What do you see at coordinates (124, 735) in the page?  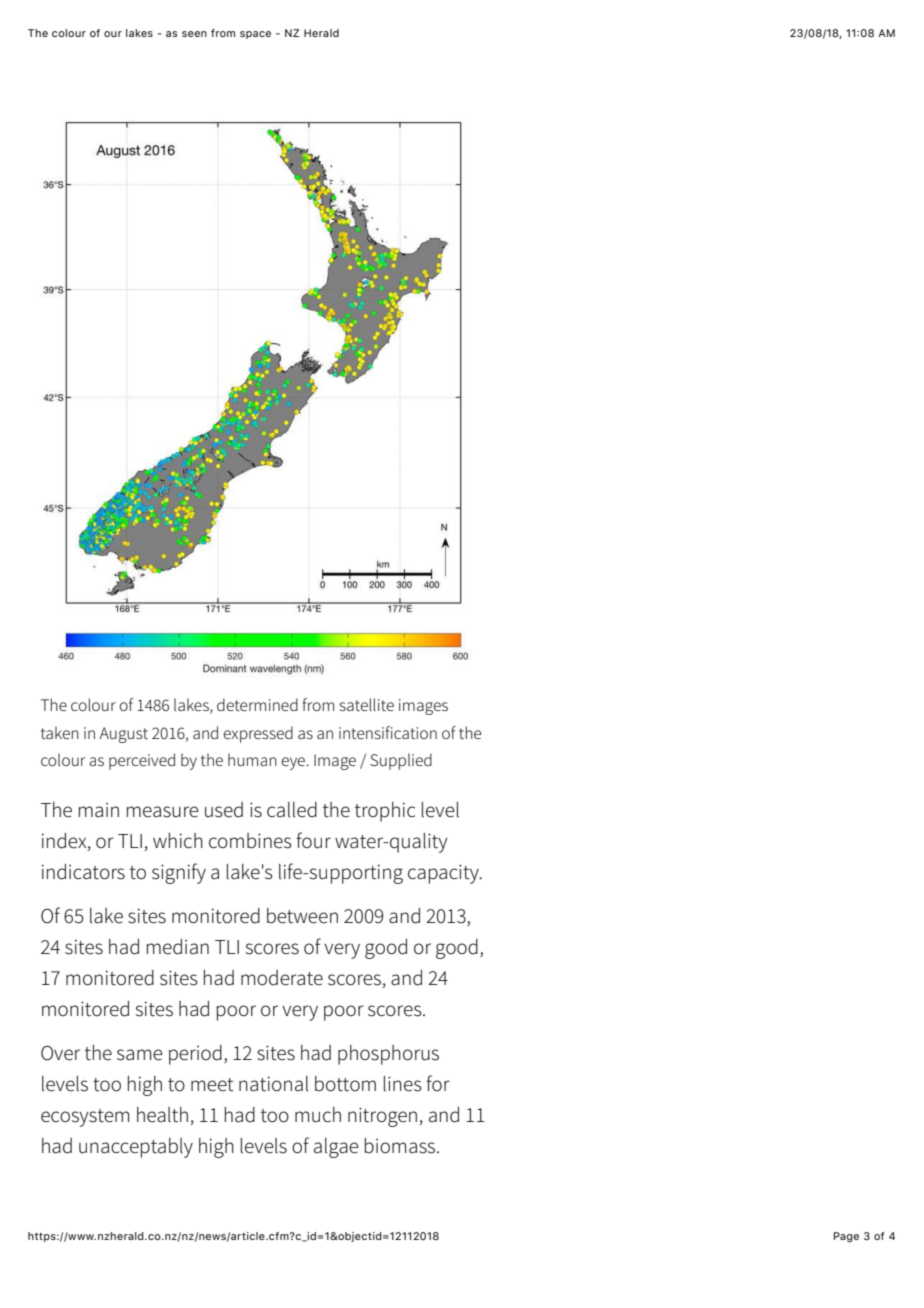 I see `August` at bounding box center [124, 735].
